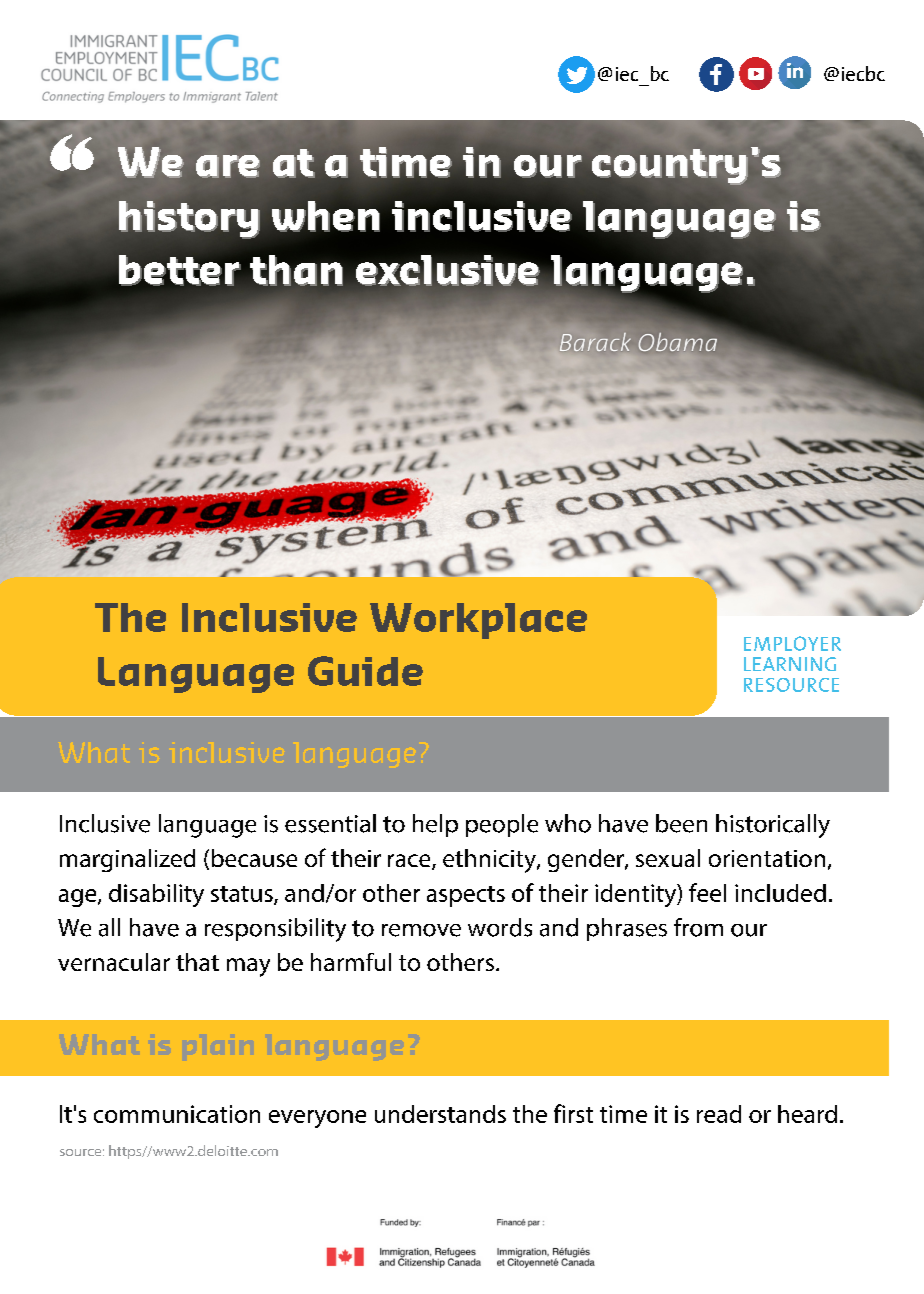 The height and width of the page is (1294, 924). I want to click on disability, so click(156, 895).
